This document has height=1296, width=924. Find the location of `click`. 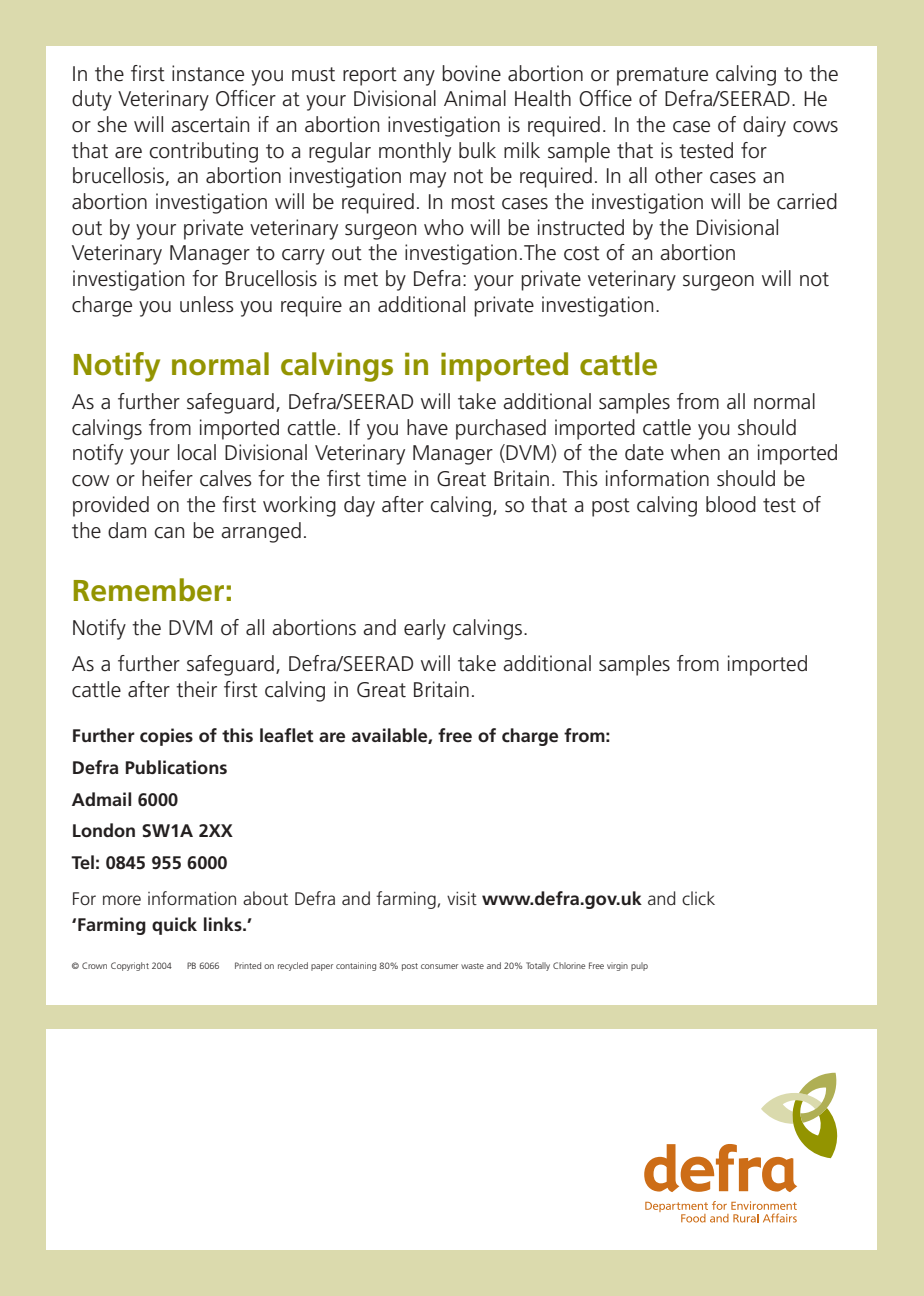

click is located at coordinates (698, 898).
